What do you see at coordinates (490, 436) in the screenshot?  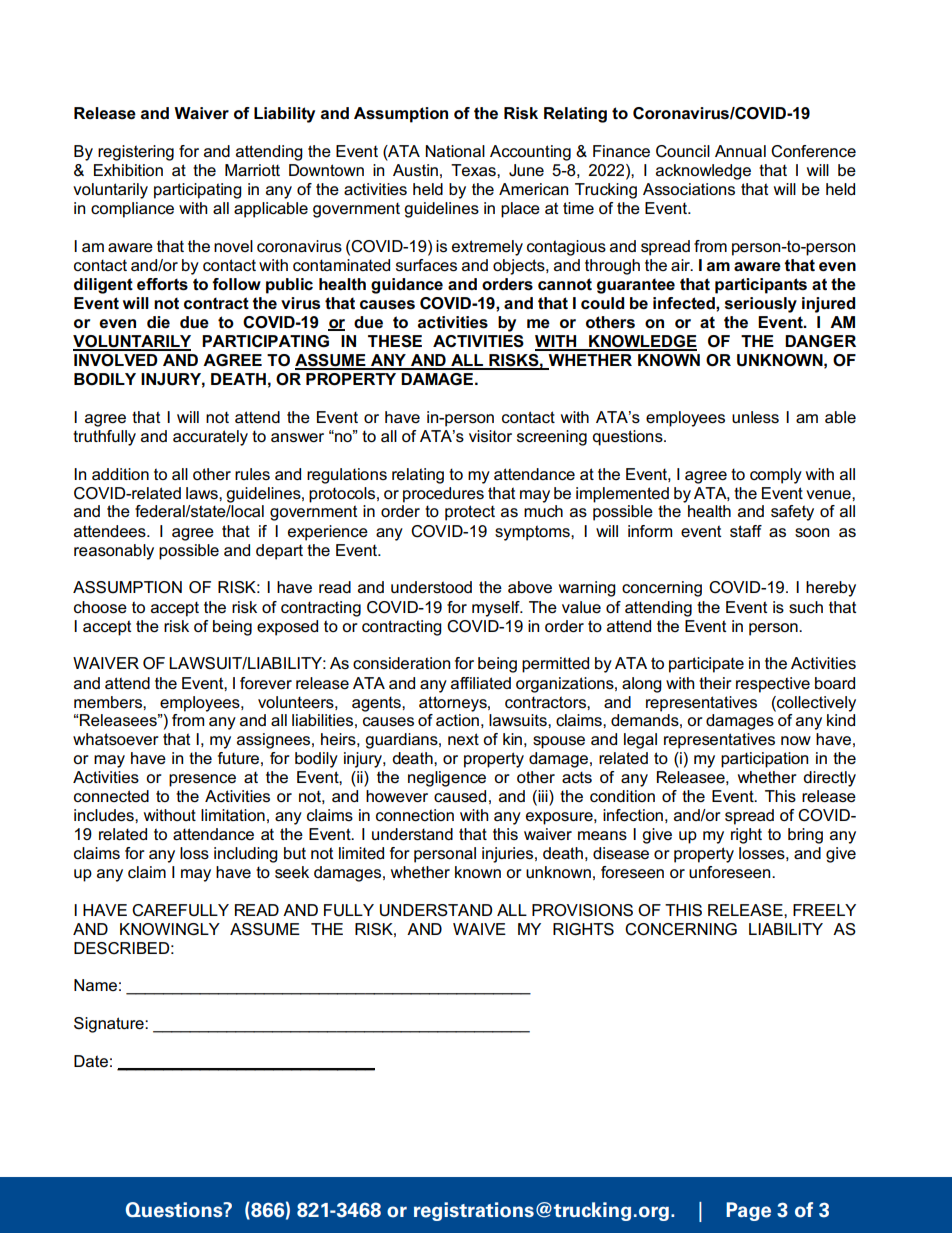 I see `visitor` at bounding box center [490, 436].
